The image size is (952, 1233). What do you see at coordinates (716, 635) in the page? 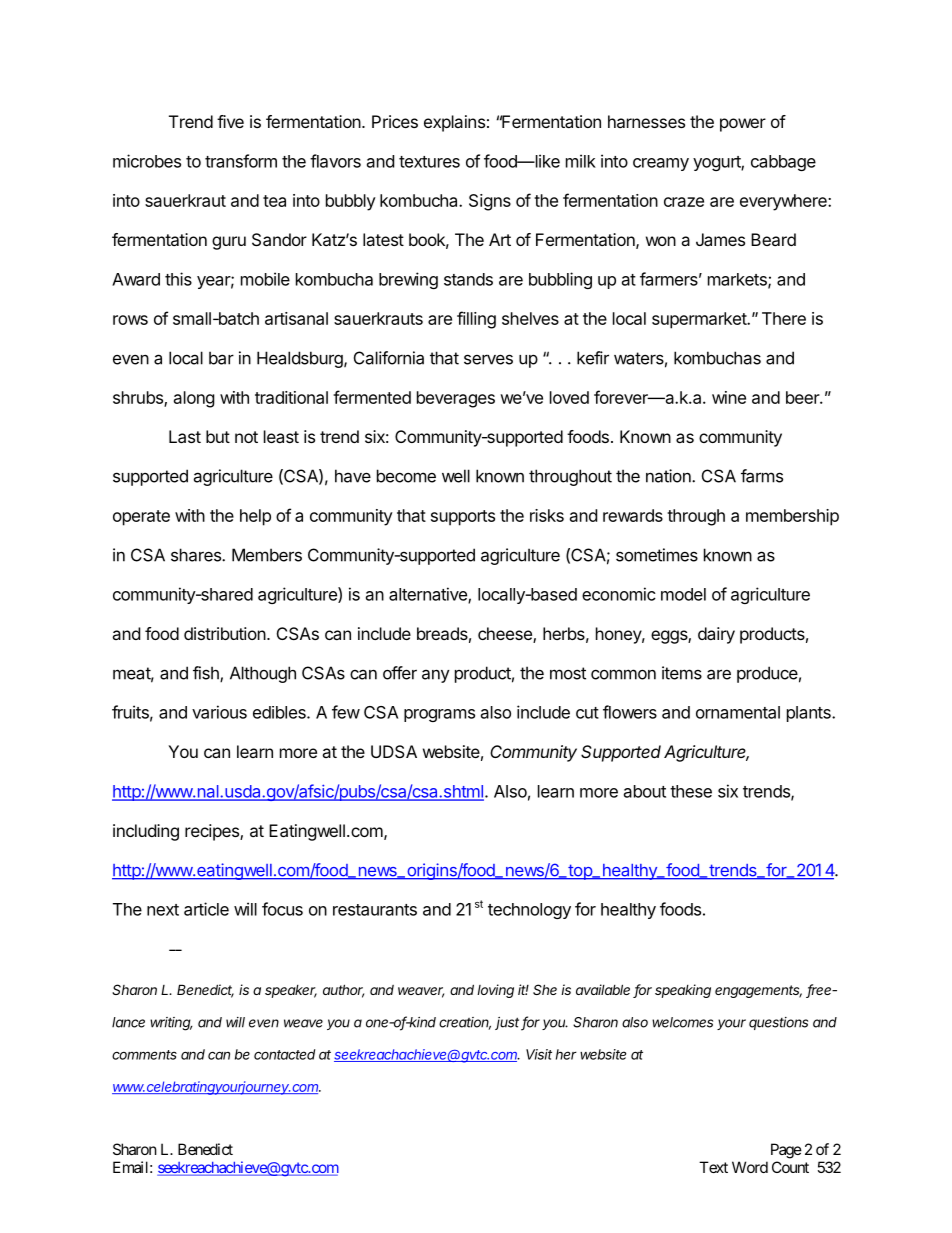
I see `dairy` at bounding box center [716, 635].
